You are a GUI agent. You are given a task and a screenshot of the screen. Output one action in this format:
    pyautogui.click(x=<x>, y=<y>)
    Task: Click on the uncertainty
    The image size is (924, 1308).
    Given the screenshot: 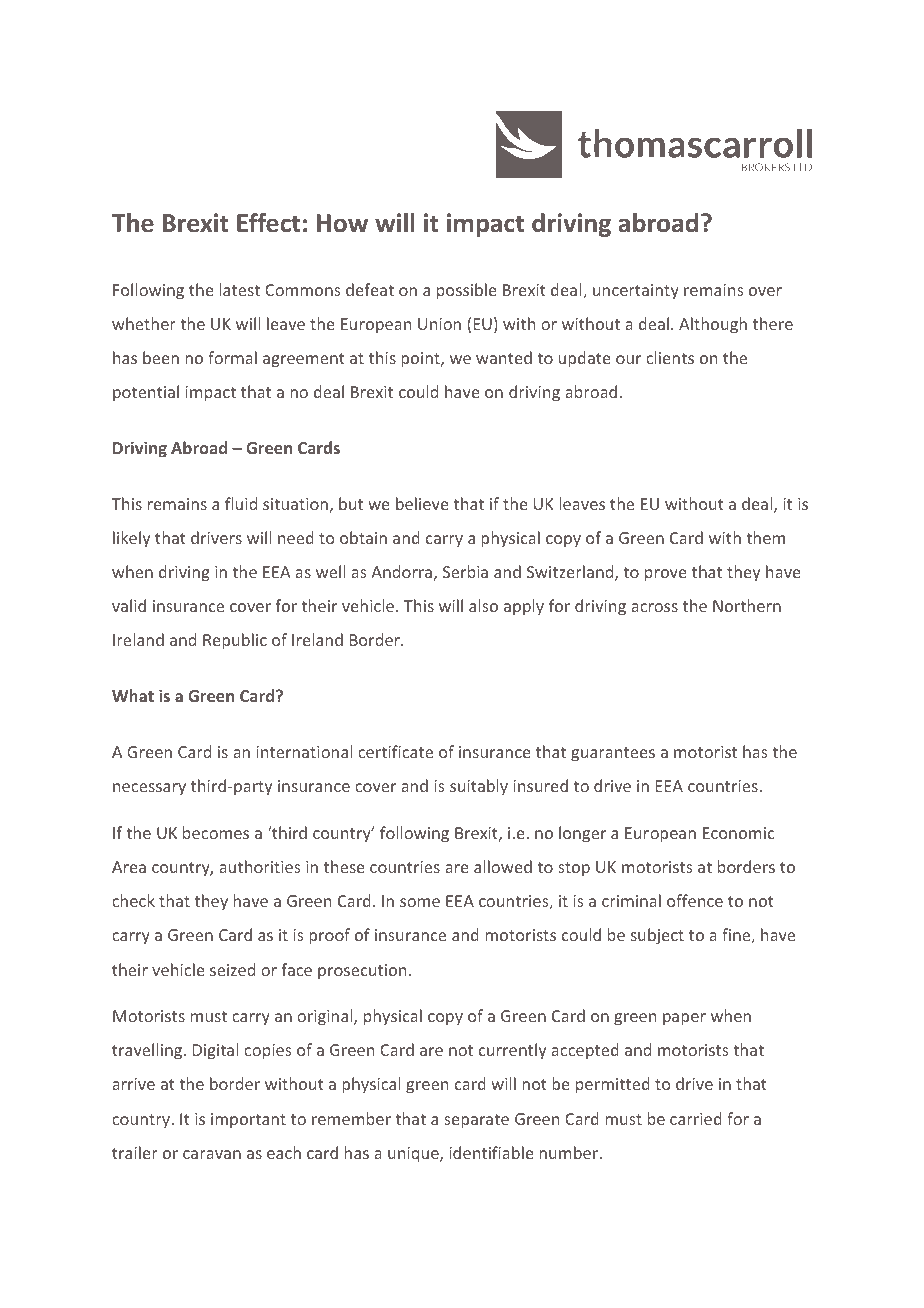 What is the action you would take?
    pyautogui.click(x=636, y=292)
